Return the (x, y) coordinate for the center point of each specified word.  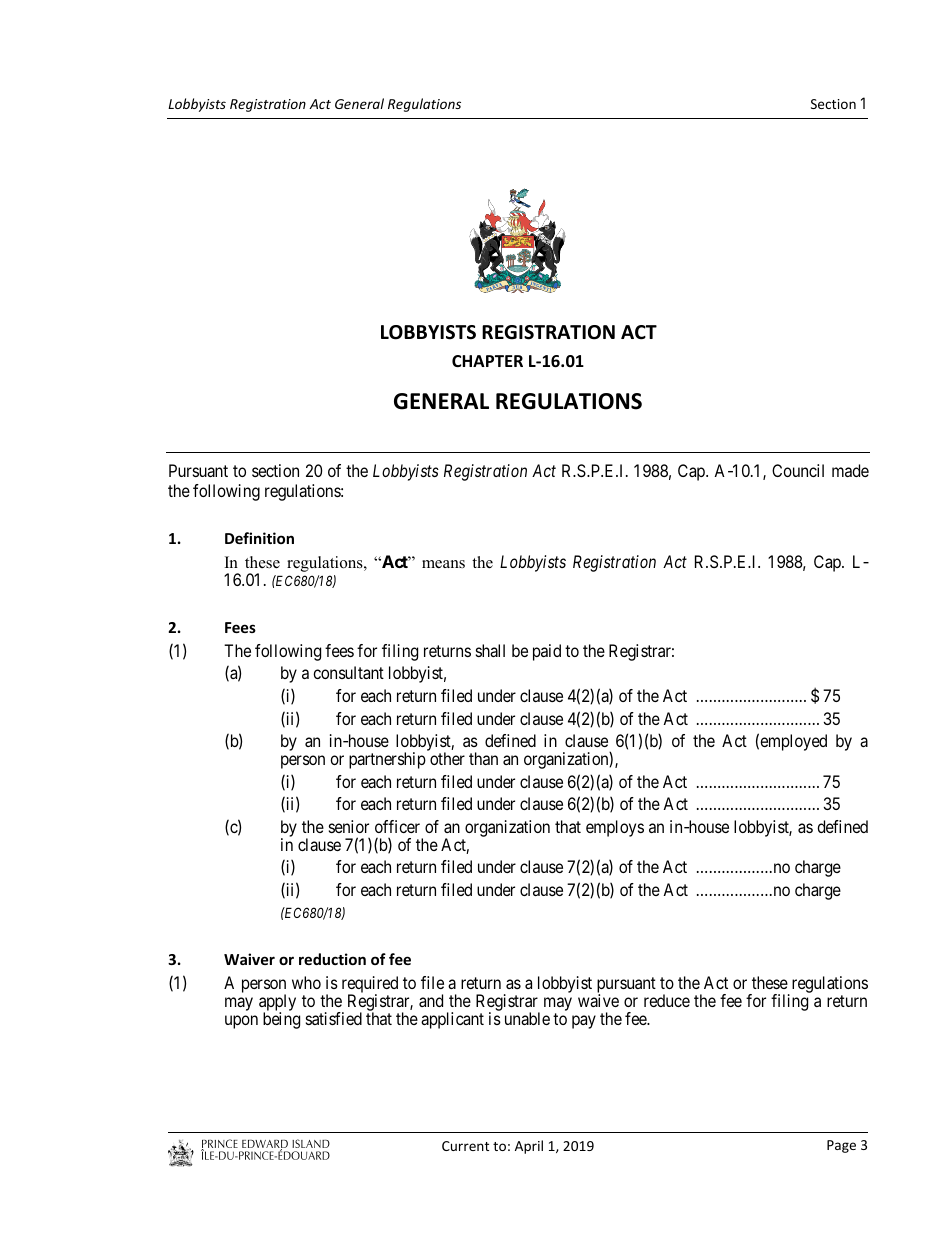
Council (798, 470)
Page (841, 1146)
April (529, 1147)
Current (465, 1146)
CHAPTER (487, 361)
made (850, 470)
